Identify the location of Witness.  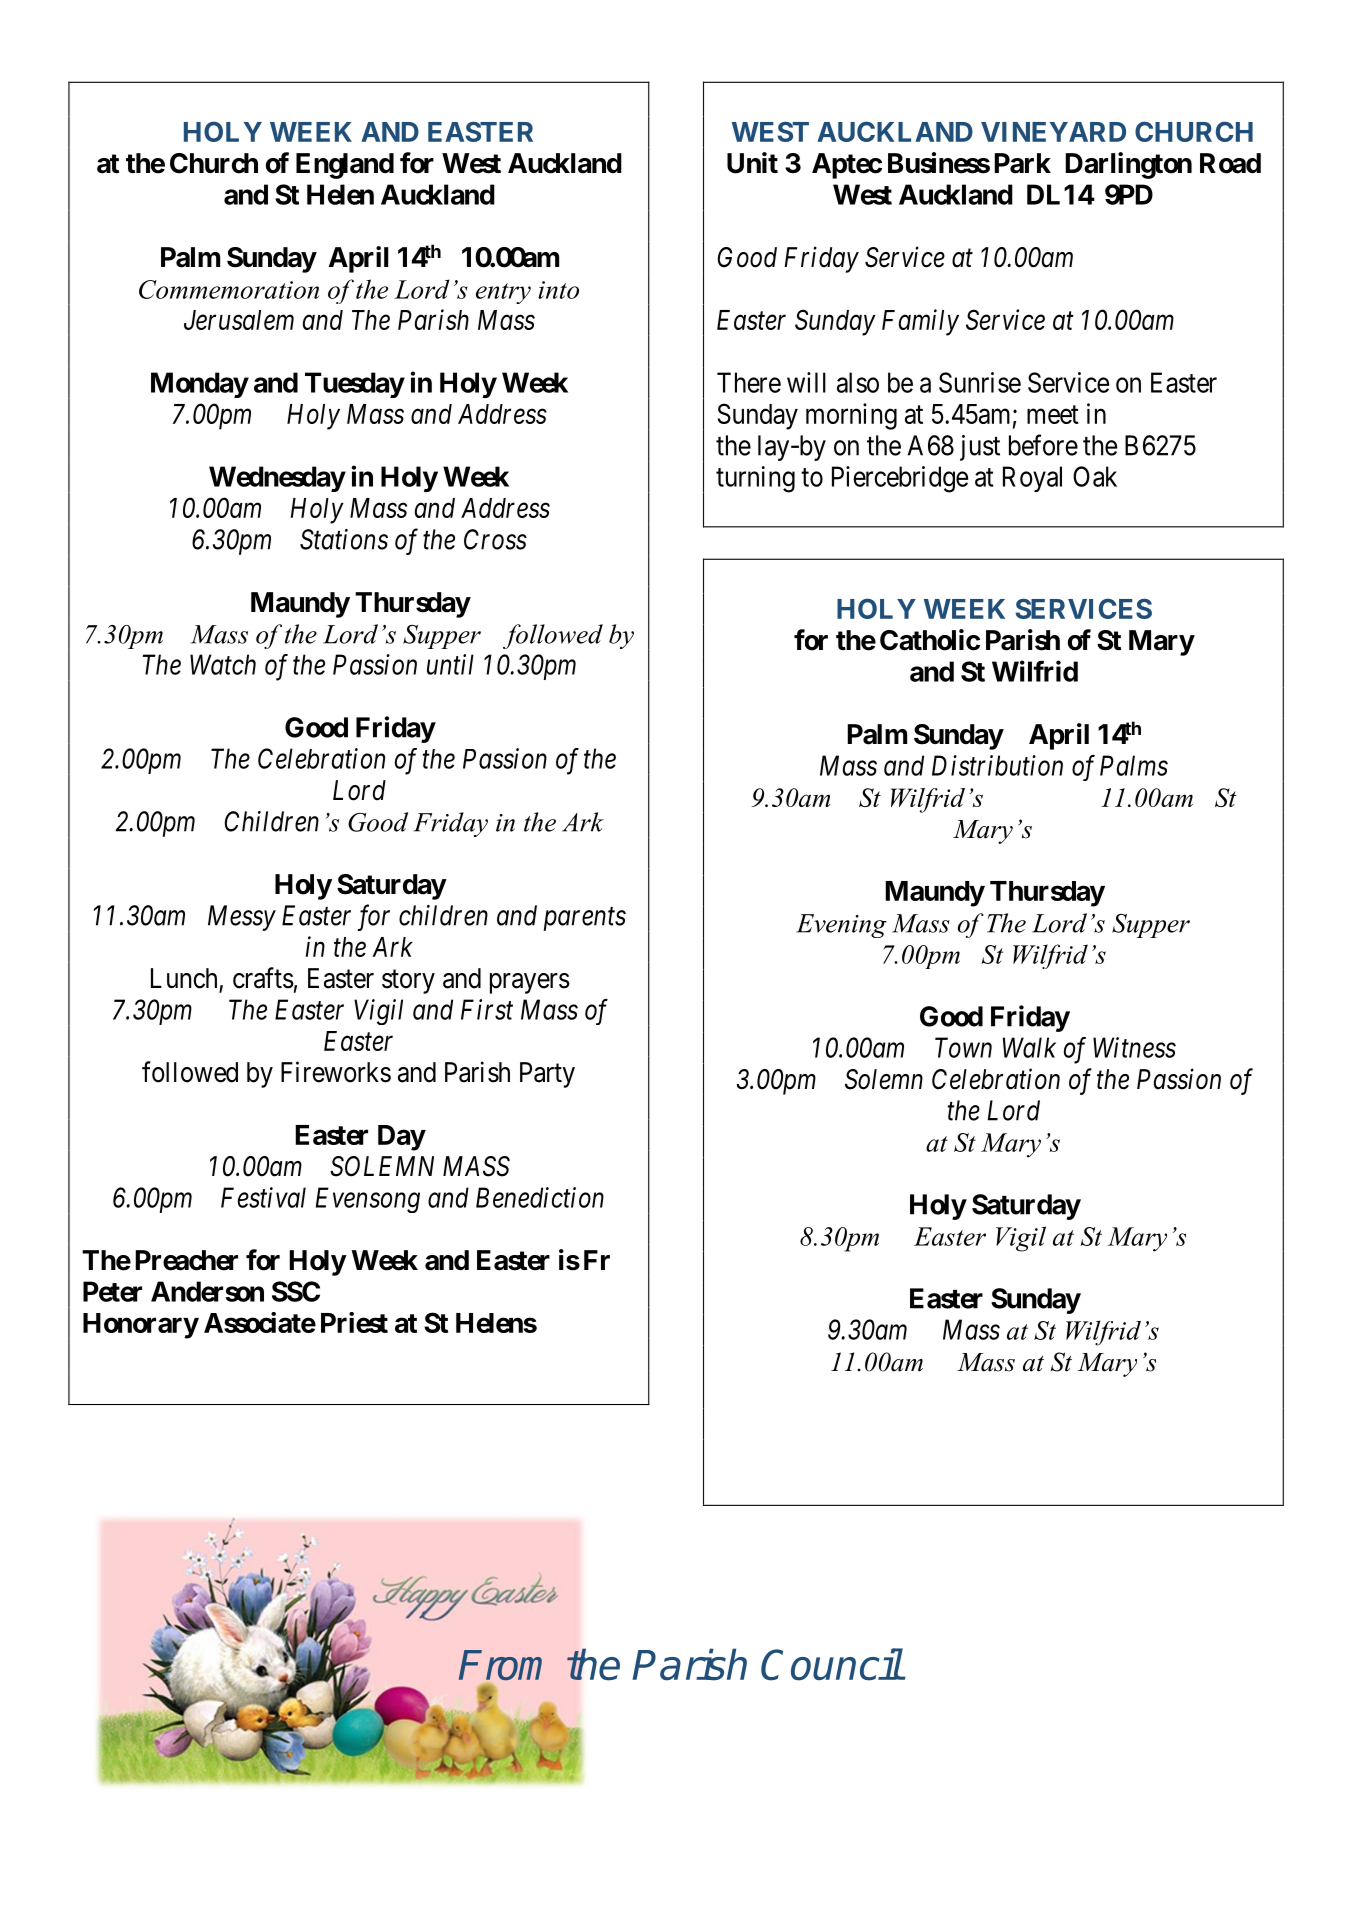
(1134, 1047).
